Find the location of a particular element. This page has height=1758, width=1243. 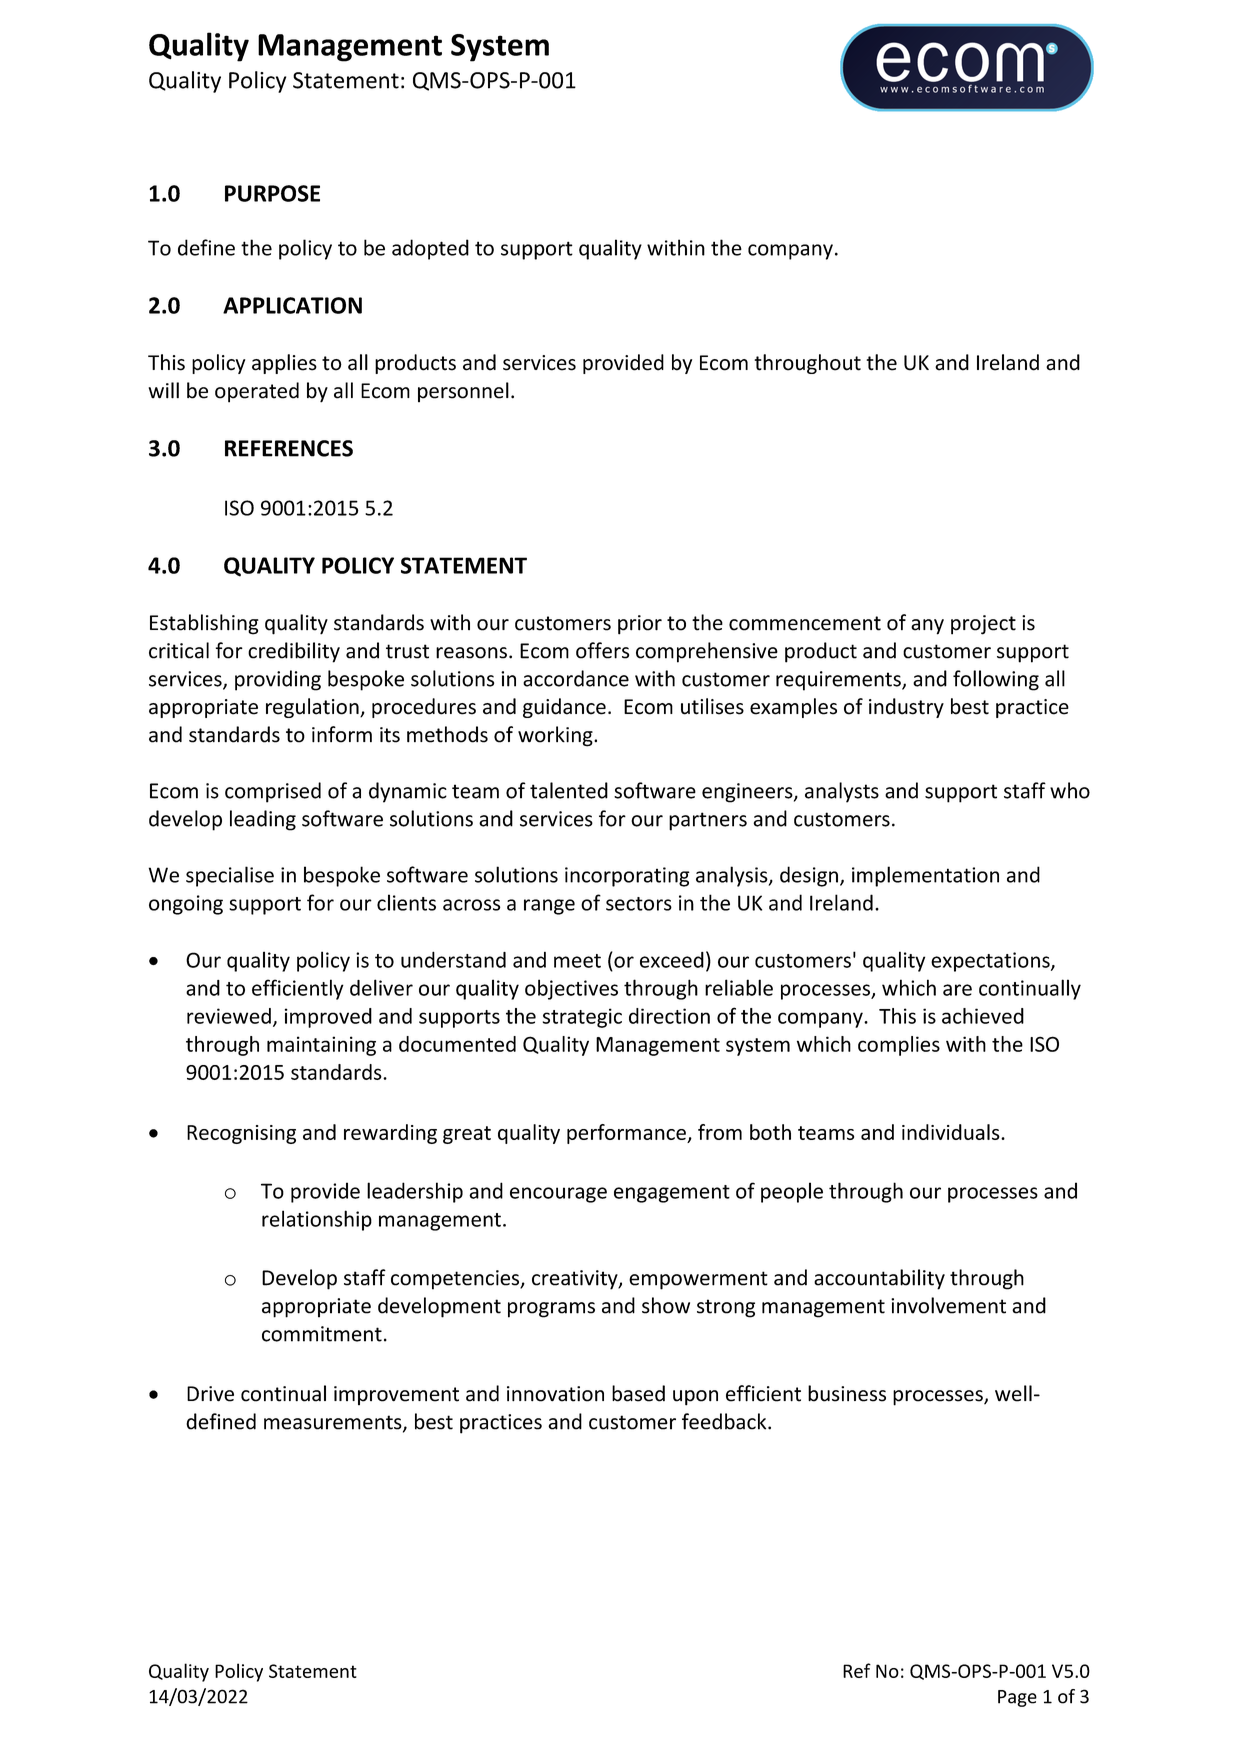

comprised is located at coordinates (273, 792).
